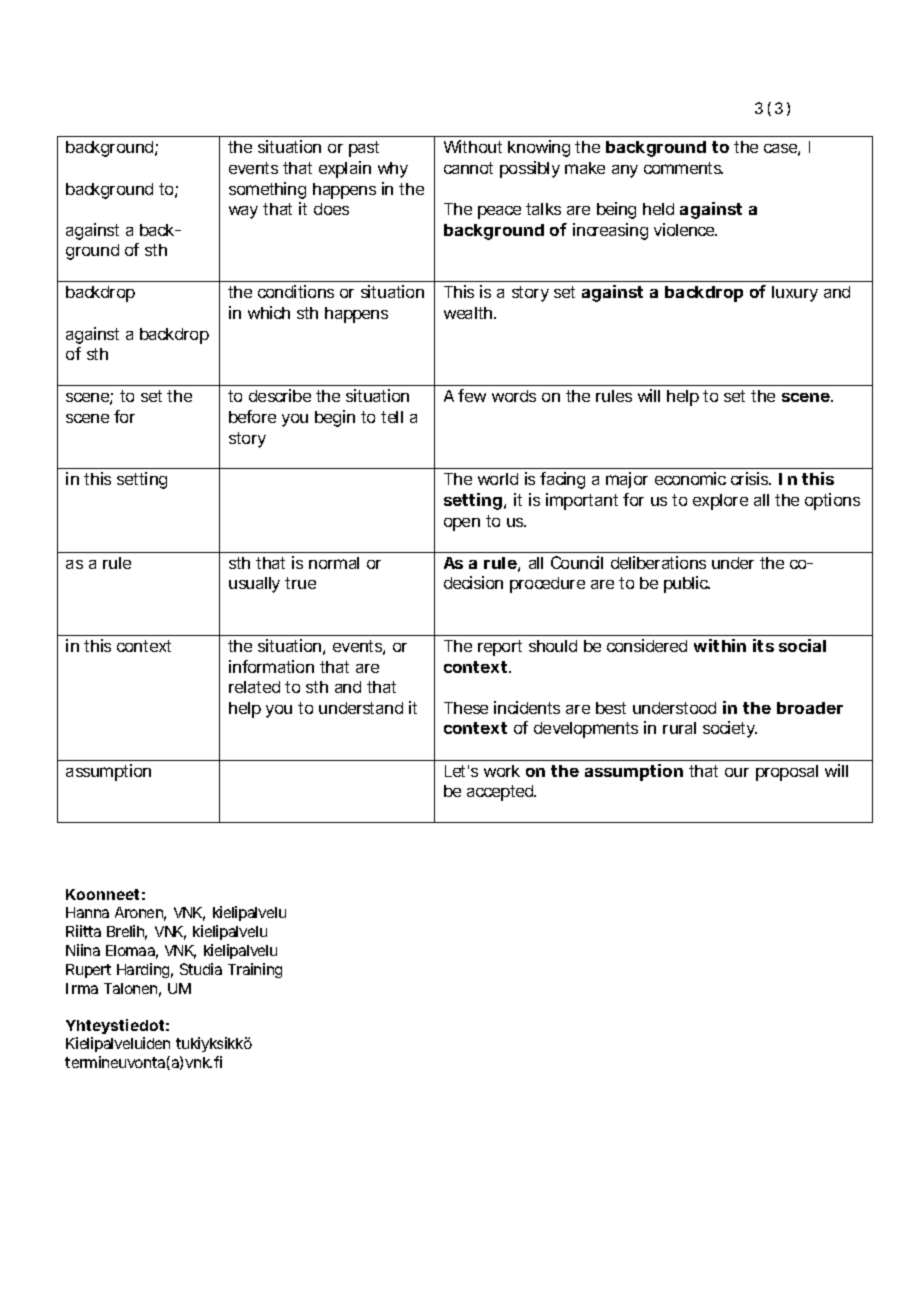 This screenshot has height=1308, width=924. I want to click on before, so click(252, 416).
